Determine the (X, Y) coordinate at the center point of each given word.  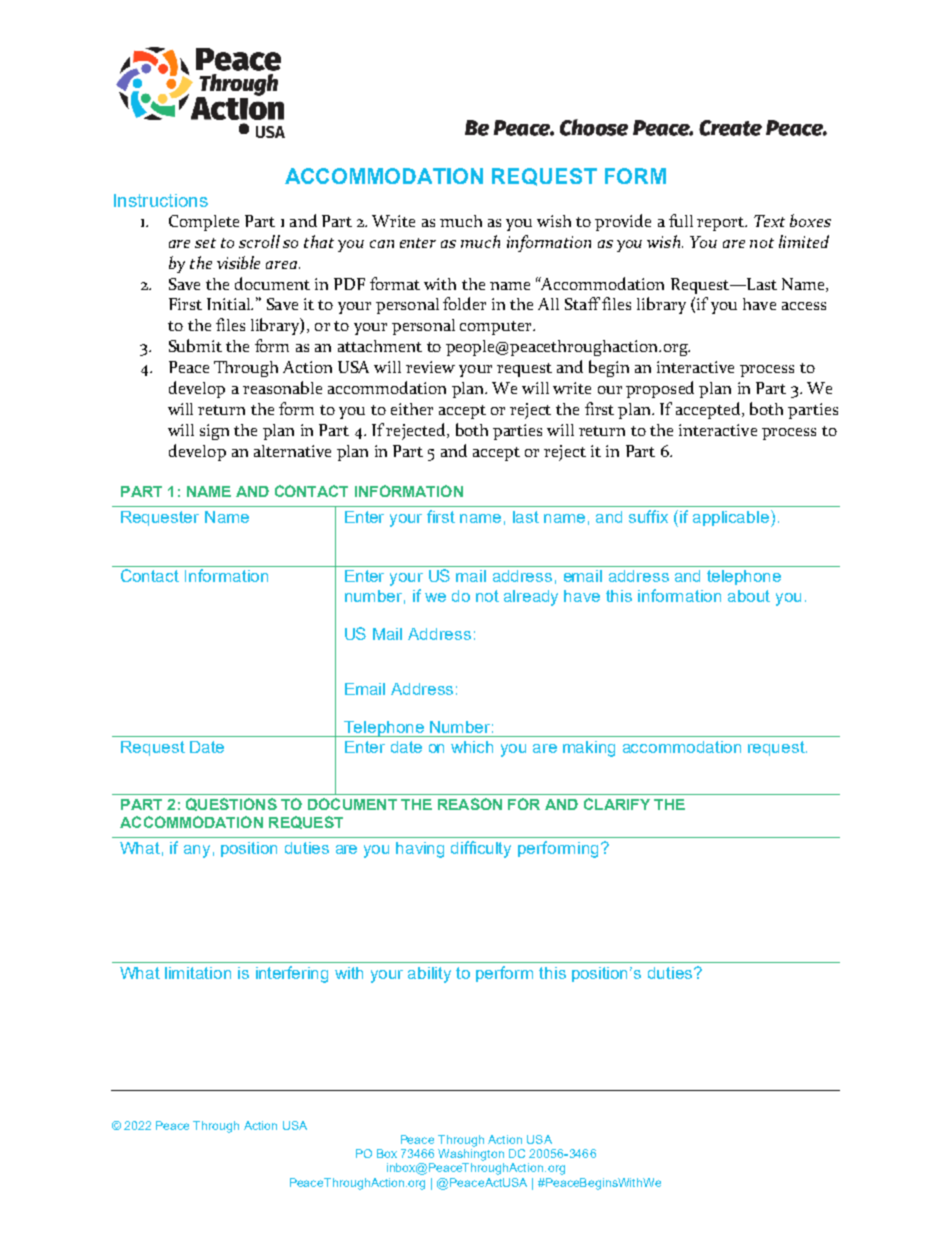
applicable (732, 518)
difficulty (481, 849)
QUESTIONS (231, 804)
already (531, 598)
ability (429, 975)
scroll (259, 241)
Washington (471, 1155)
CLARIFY (617, 804)
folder (464, 303)
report (722, 224)
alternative (292, 451)
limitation (198, 973)
